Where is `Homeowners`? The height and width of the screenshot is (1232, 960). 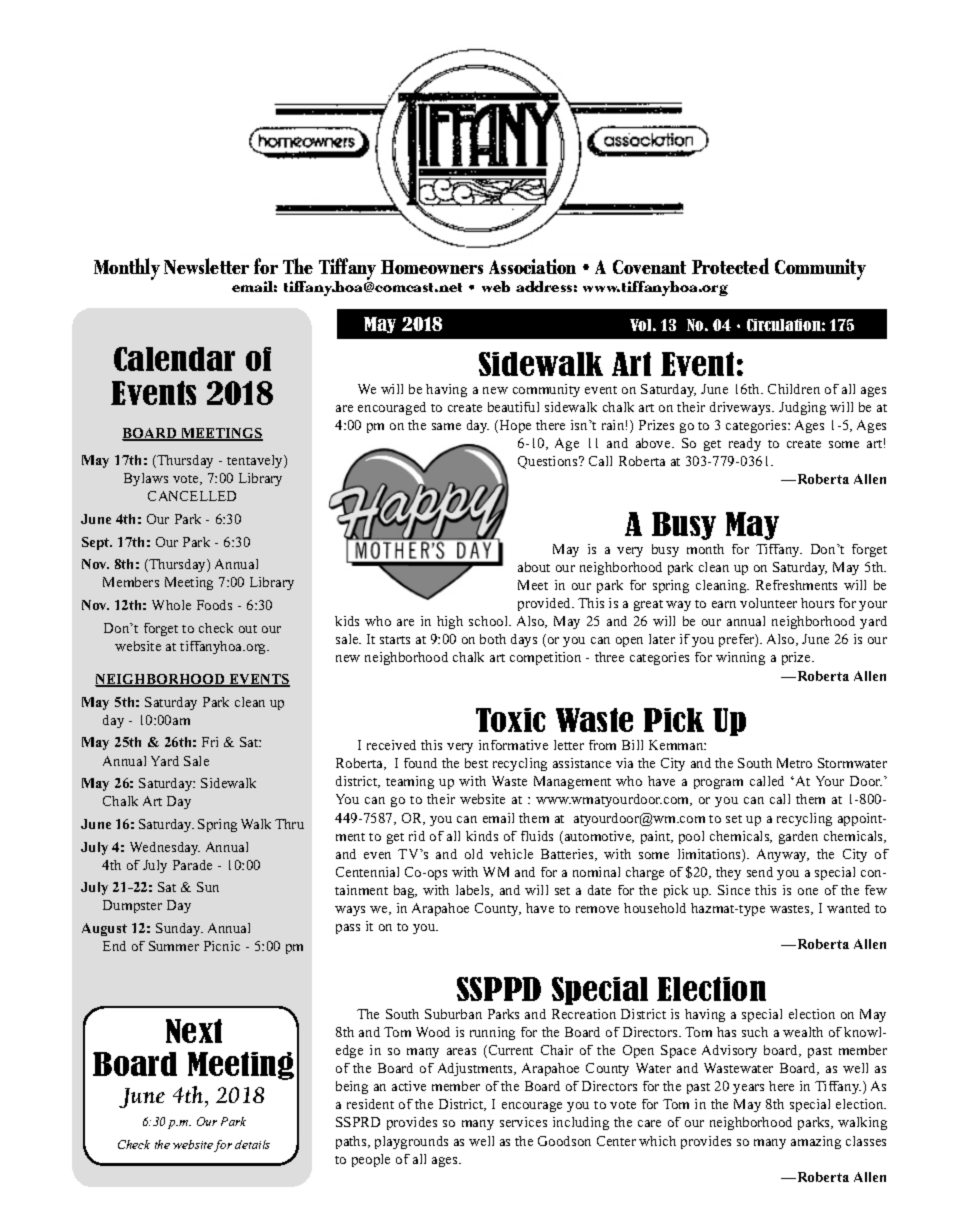 Homeowners is located at coordinates (432, 267).
